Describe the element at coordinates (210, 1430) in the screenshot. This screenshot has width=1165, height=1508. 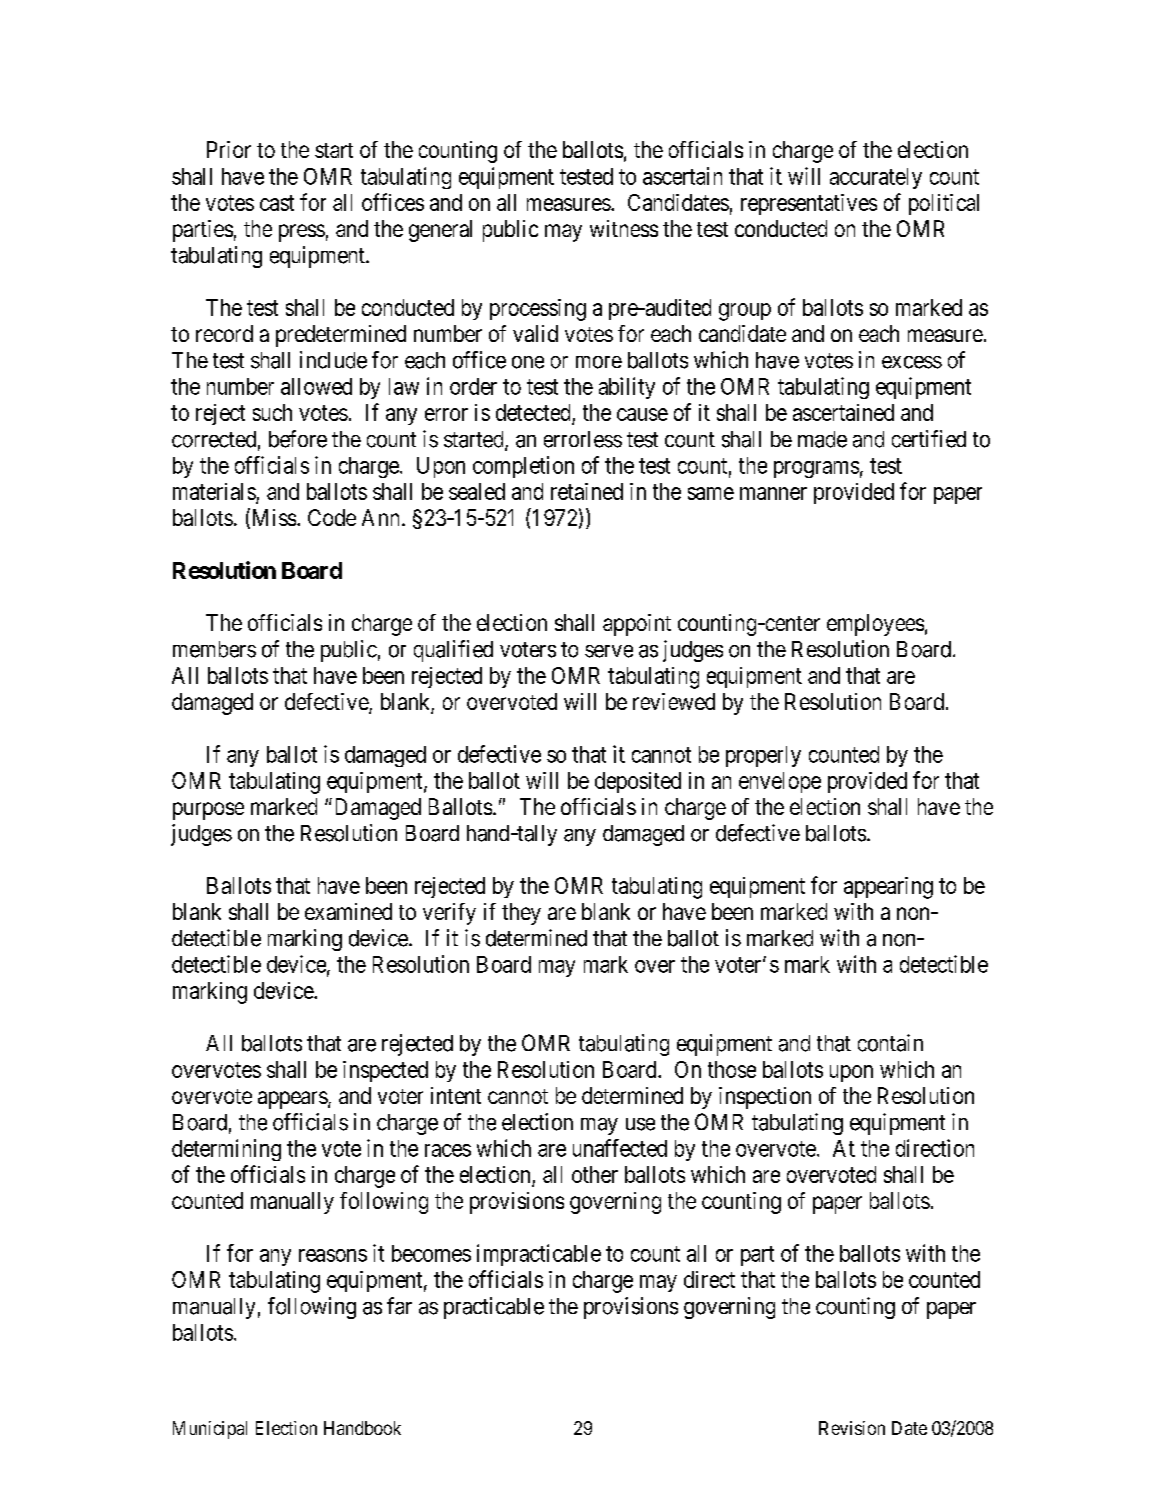
I see `Municipal` at that location.
